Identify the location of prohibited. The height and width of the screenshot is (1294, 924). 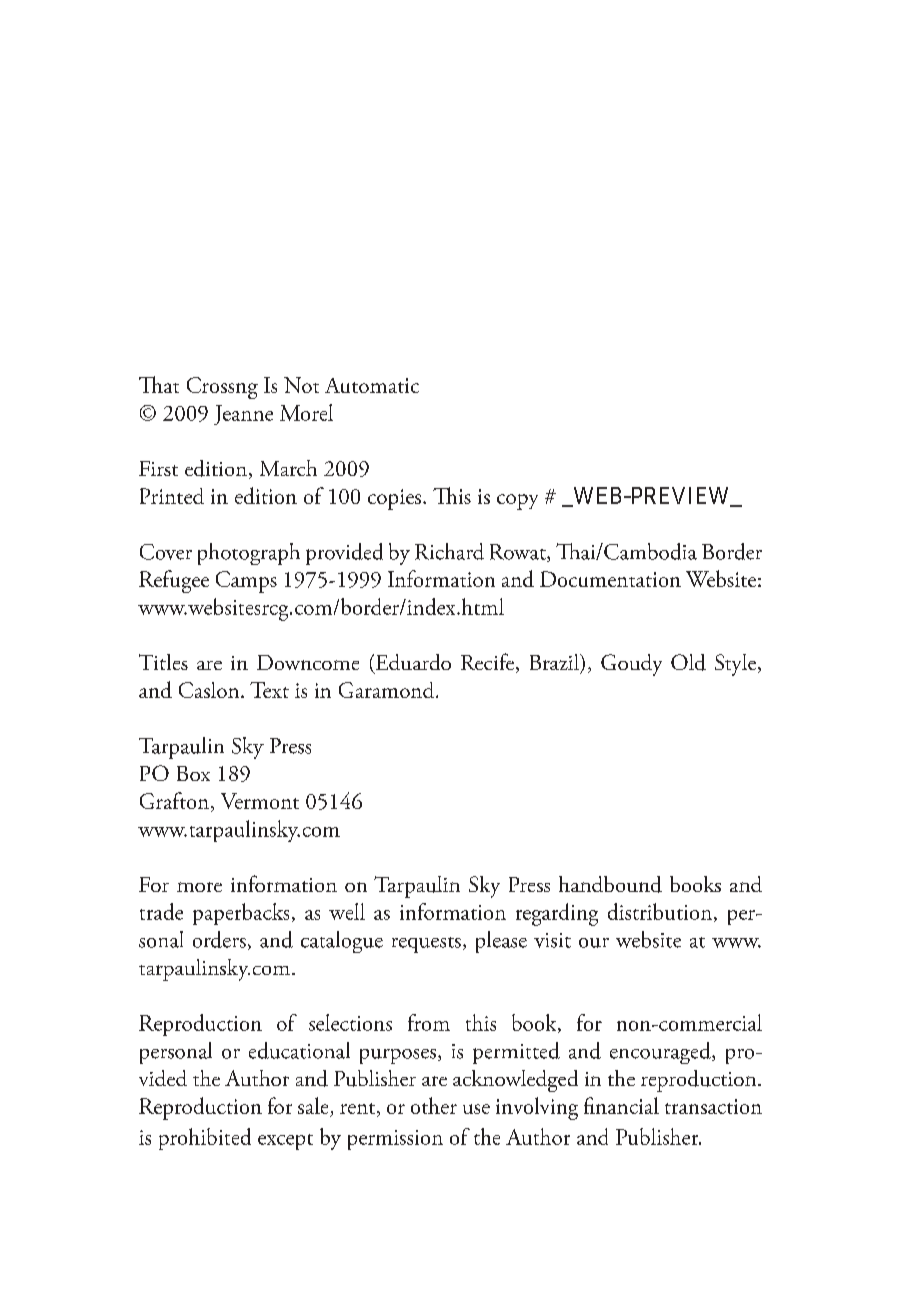
(205, 1139).
